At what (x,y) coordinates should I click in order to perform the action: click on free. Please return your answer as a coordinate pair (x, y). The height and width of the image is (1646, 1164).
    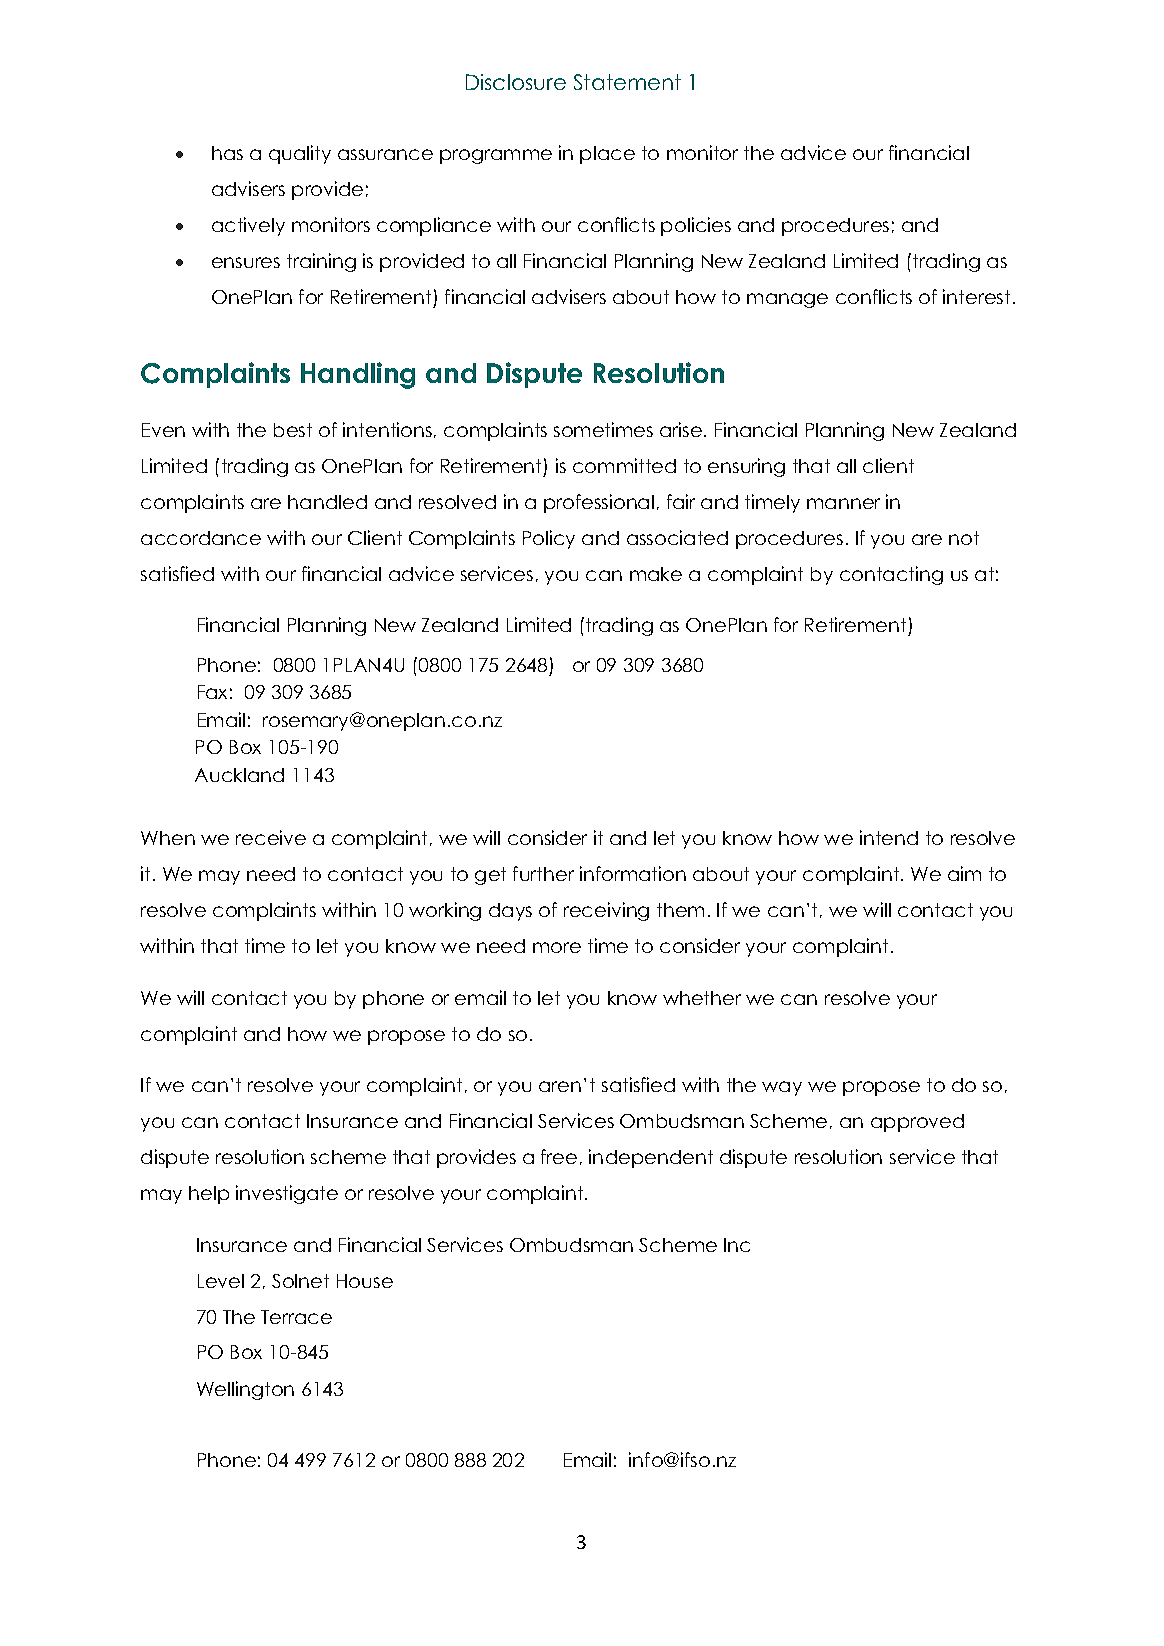
    Looking at the image, I should click on (559, 1156).
